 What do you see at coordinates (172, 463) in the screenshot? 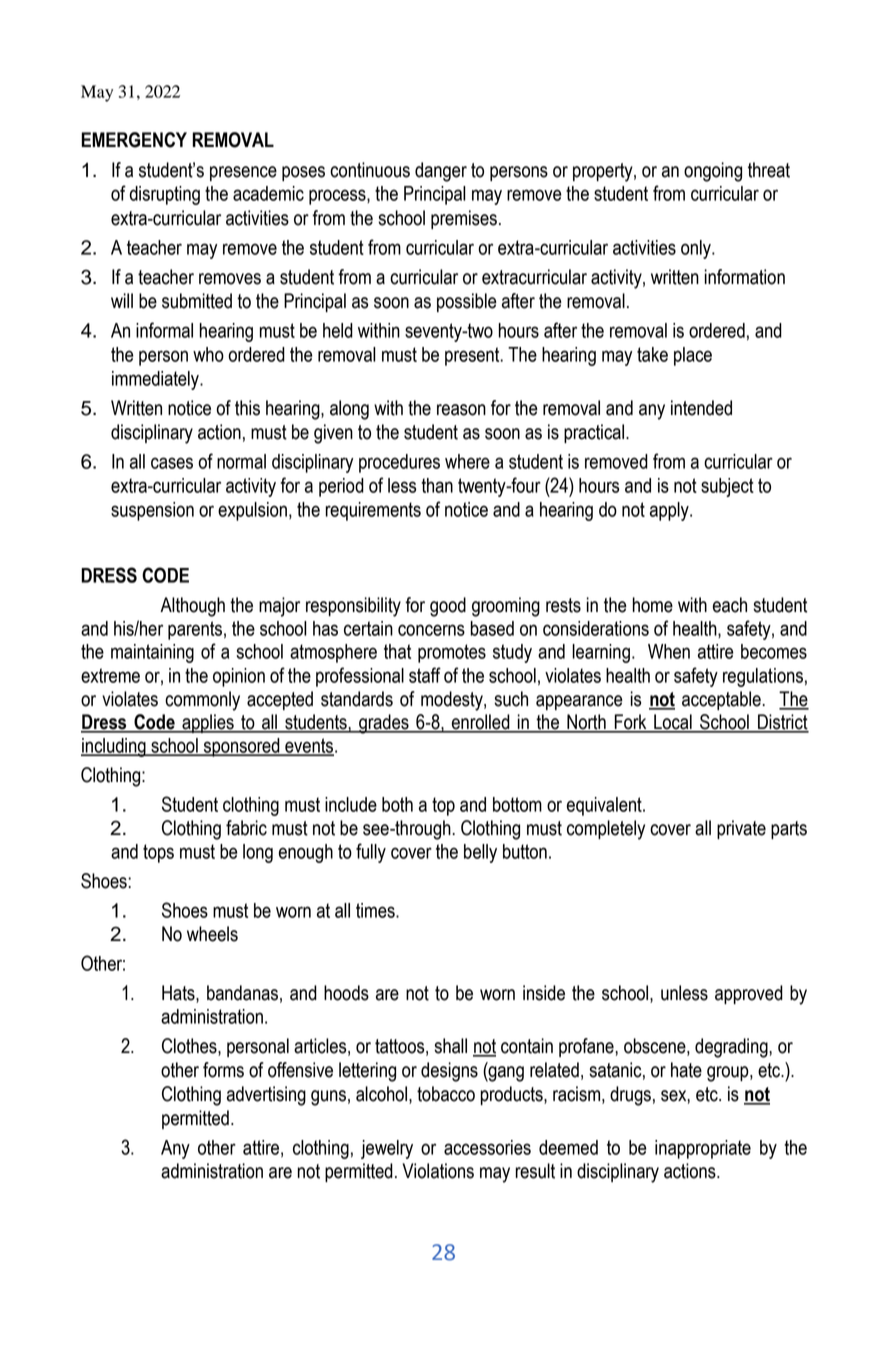
I see `cases` at bounding box center [172, 463].
